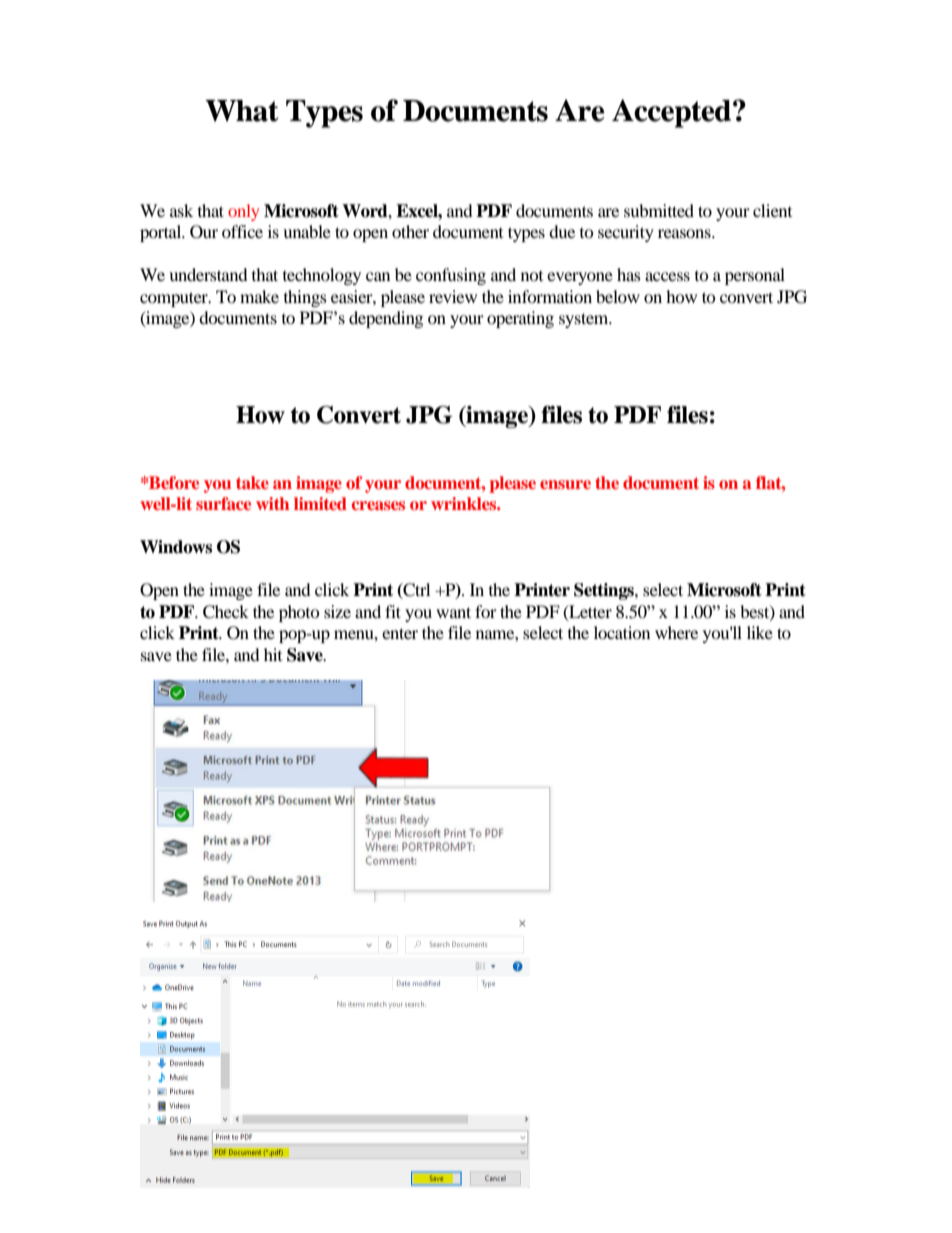  What do you see at coordinates (241, 111) in the document?
I see `What` at bounding box center [241, 111].
